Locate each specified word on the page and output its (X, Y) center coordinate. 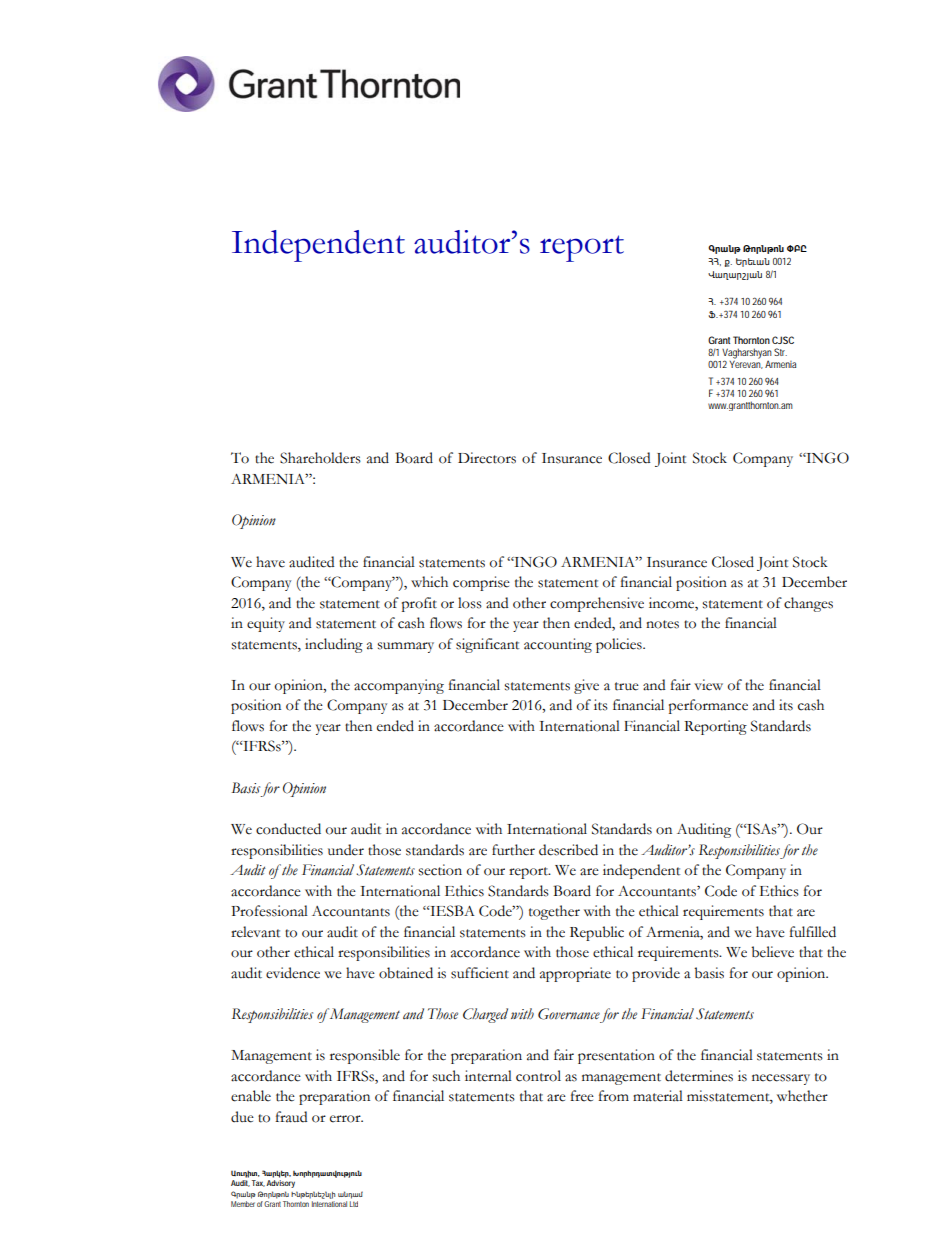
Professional (269, 911)
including (334, 645)
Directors (487, 458)
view (708, 685)
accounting (558, 645)
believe (772, 952)
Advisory (280, 1184)
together (554, 912)
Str (780, 352)
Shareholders (320, 458)
